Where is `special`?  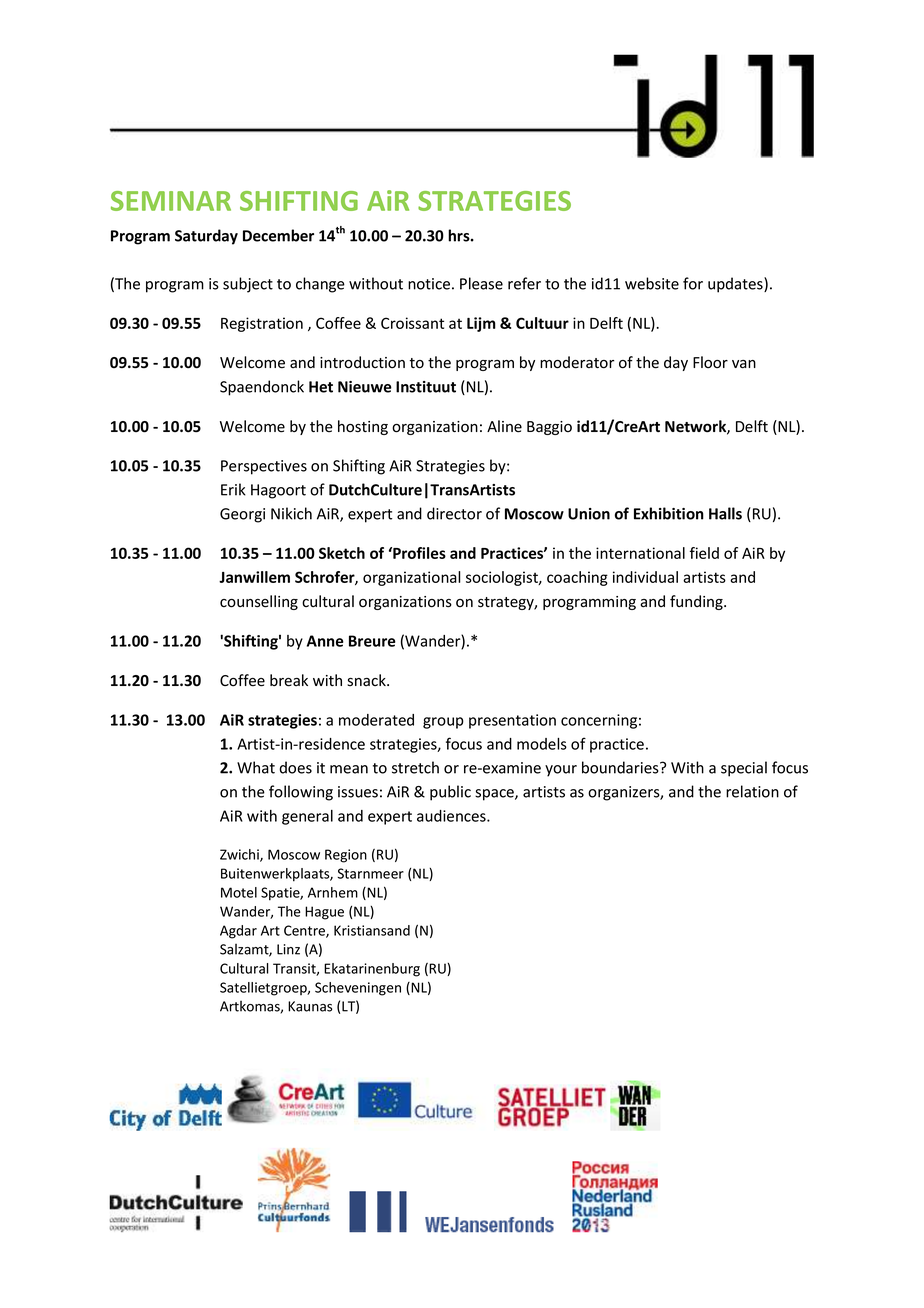
special is located at coordinates (744, 769).
